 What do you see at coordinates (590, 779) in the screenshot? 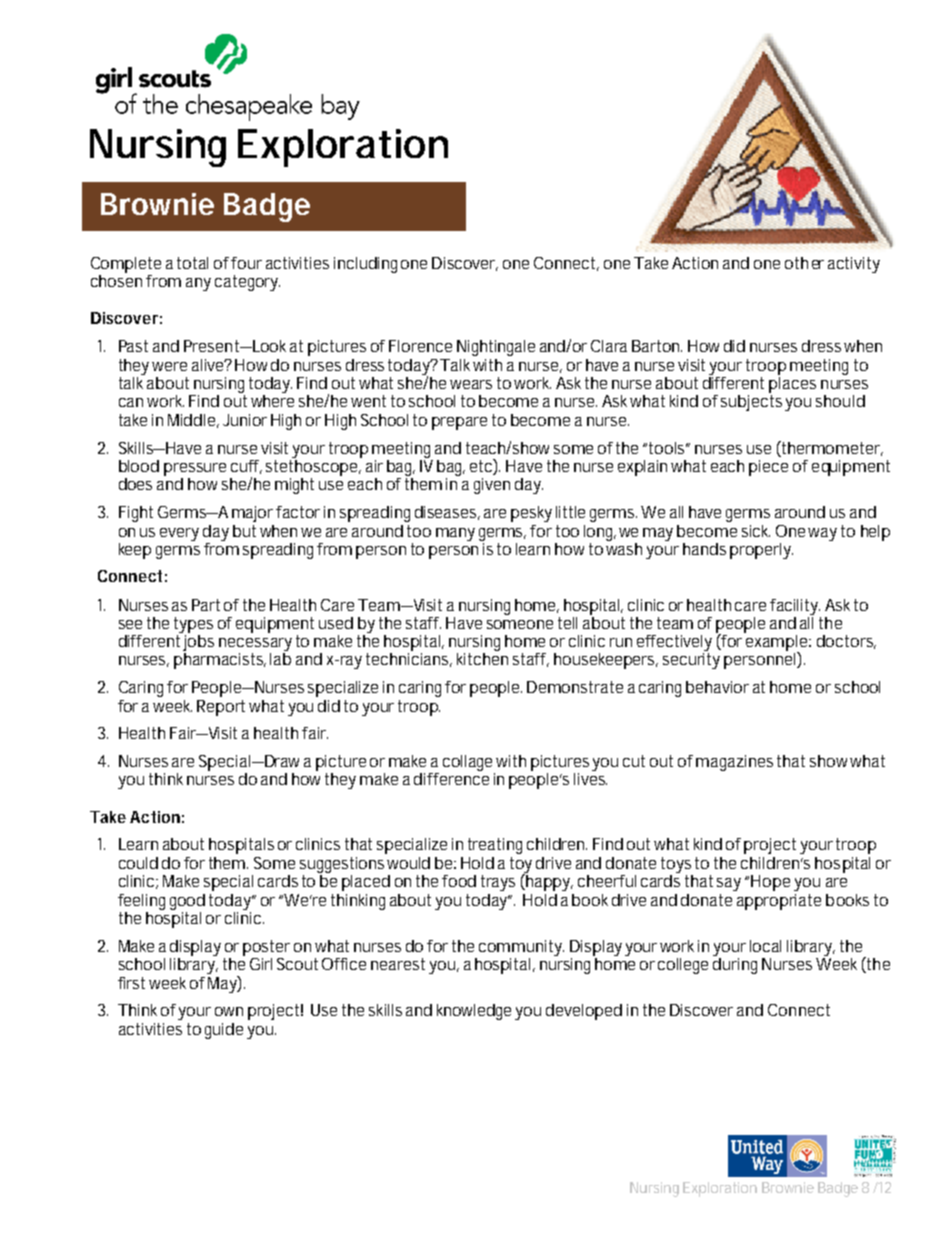
I see `lives` at bounding box center [590, 779].
